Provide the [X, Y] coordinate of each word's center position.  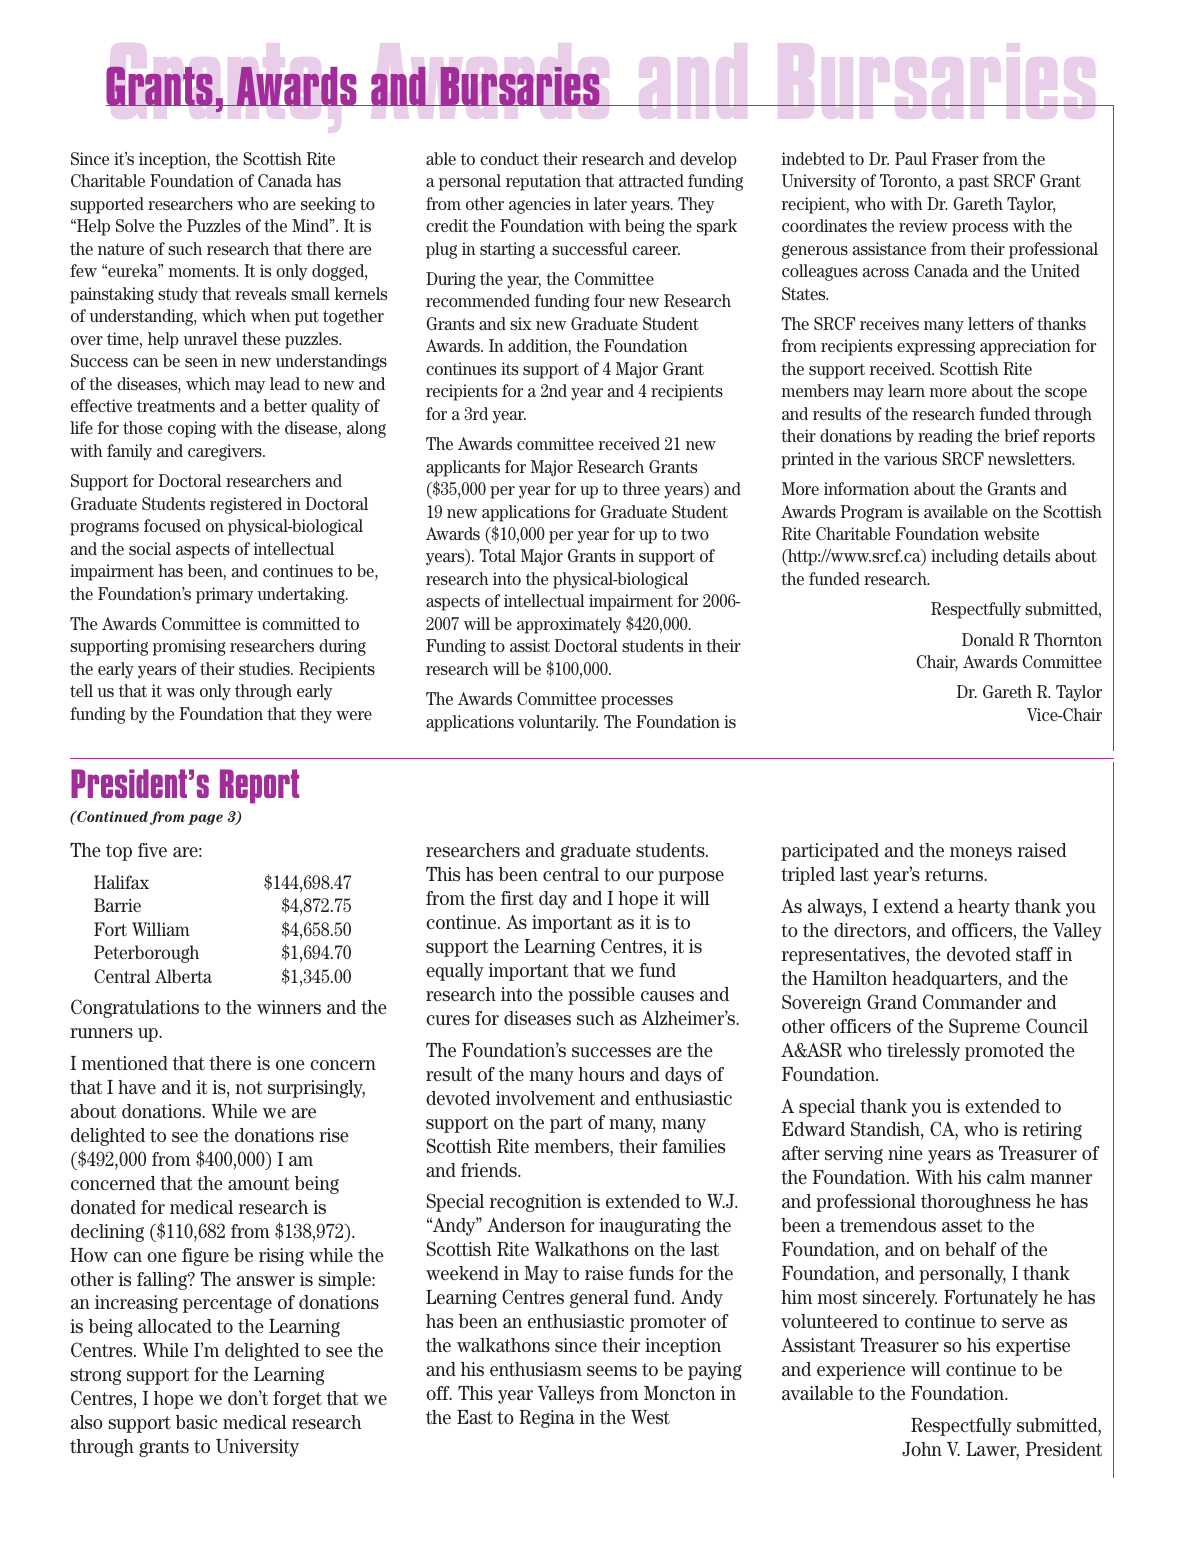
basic [196, 1422]
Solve [135, 225]
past [974, 183]
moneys [981, 854]
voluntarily [558, 723]
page [205, 819]
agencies [540, 205]
